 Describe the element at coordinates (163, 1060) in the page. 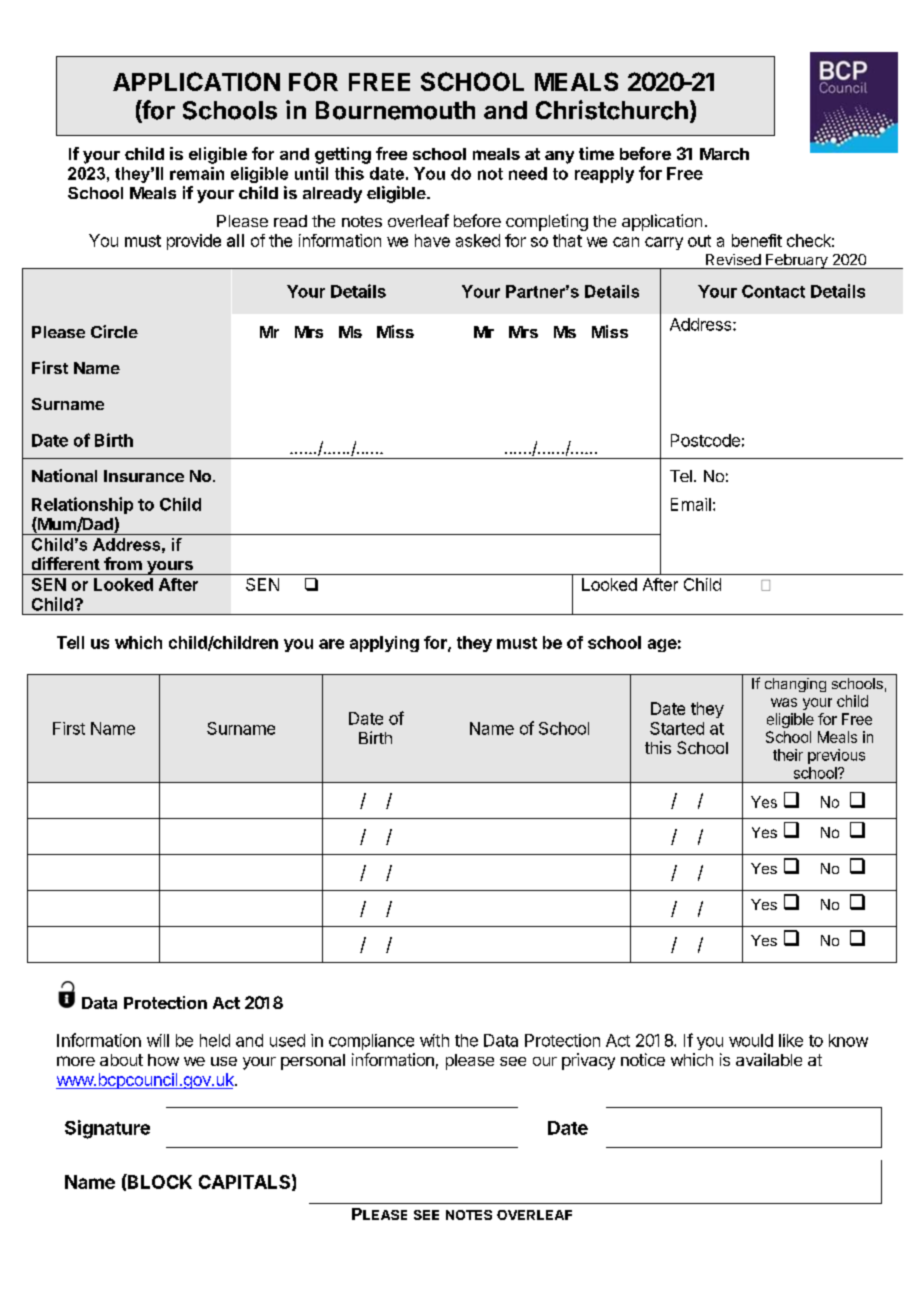

I see `how` at that location.
